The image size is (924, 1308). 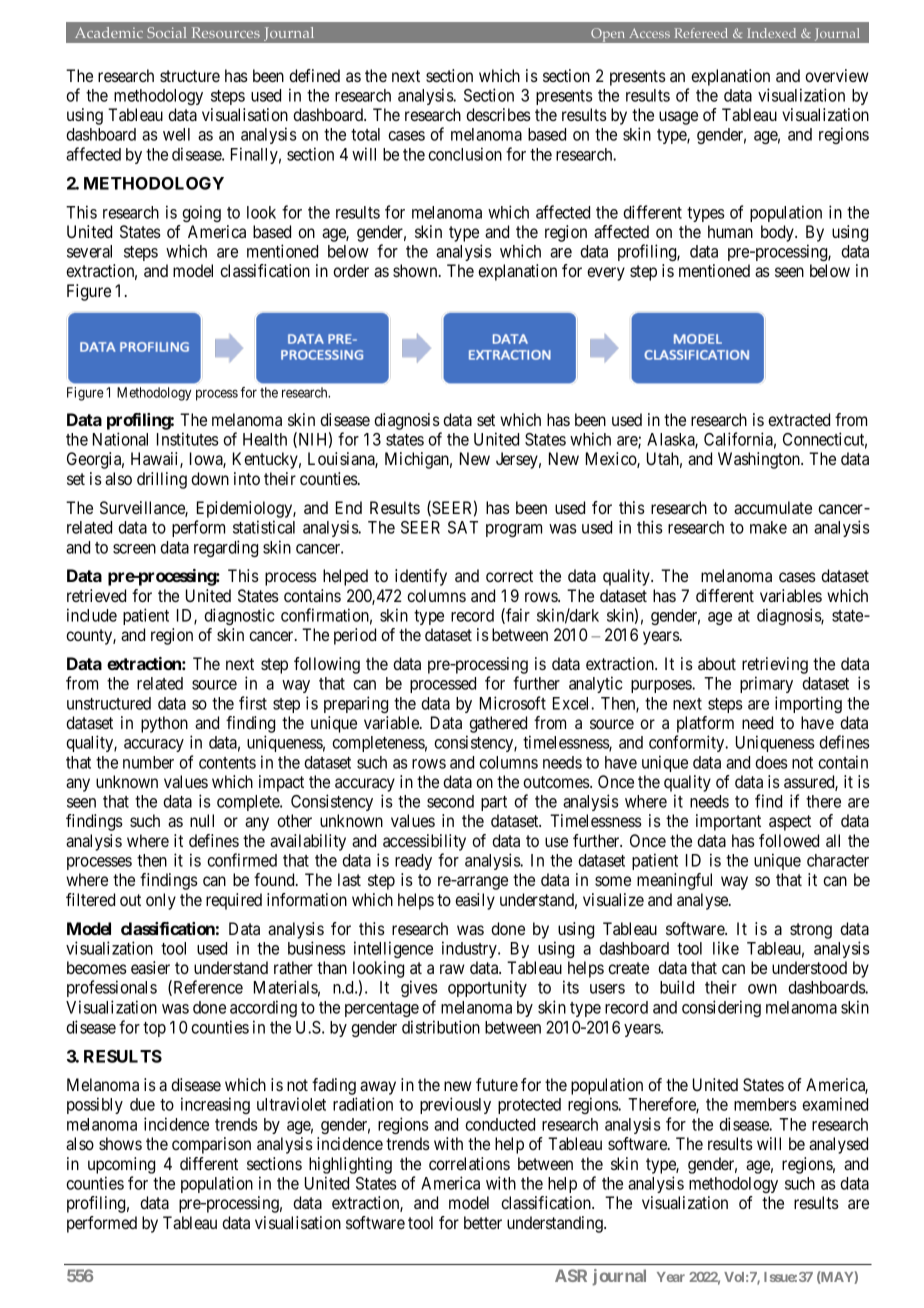 What do you see at coordinates (413, 862) in the page?
I see `ready` at bounding box center [413, 862].
